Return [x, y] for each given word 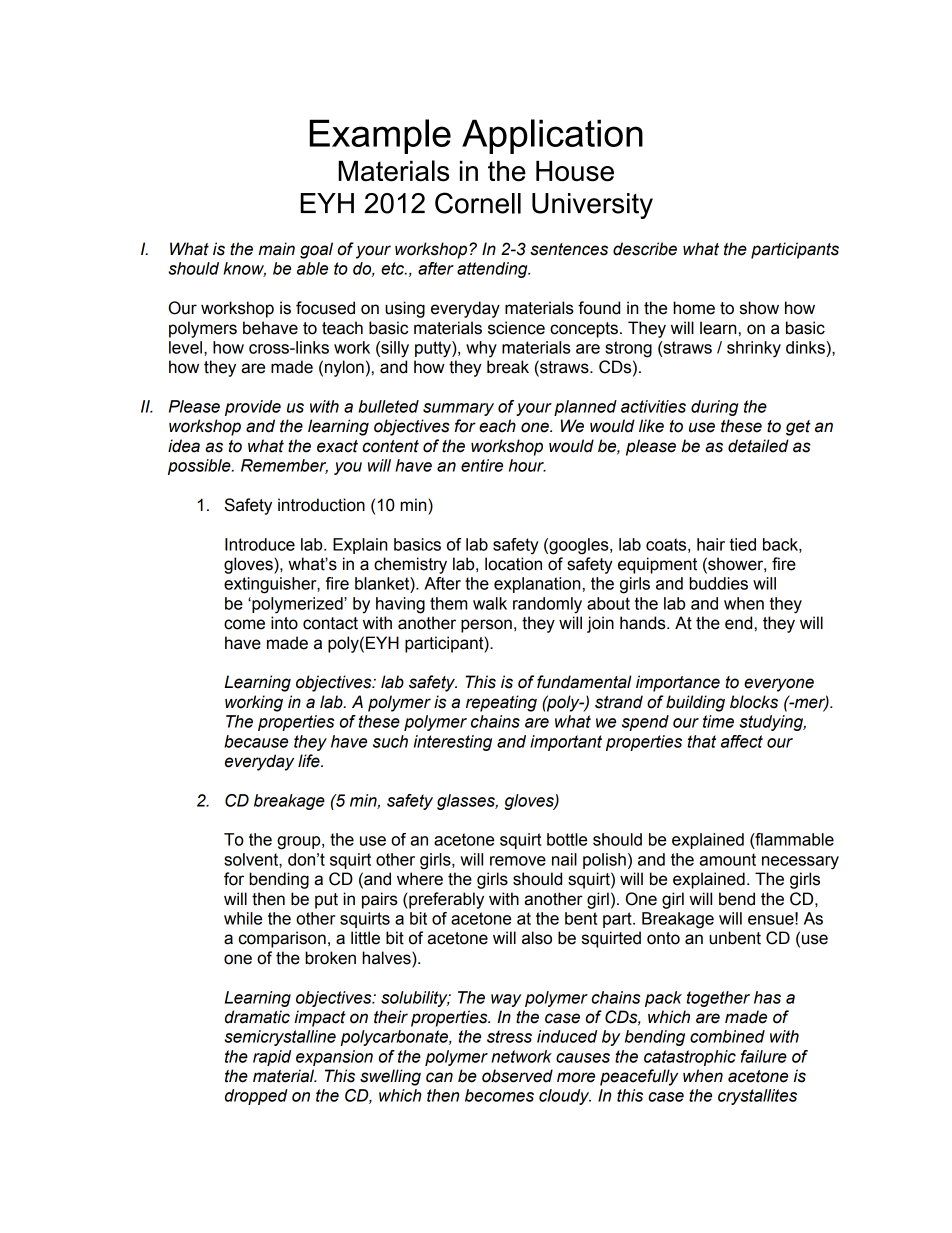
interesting [453, 743]
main [276, 249]
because [256, 741]
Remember [284, 466]
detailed [758, 446]
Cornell [478, 203]
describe [645, 249]
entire [482, 465]
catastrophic [690, 1058]
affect [742, 741]
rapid [272, 1058]
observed [517, 1076]
